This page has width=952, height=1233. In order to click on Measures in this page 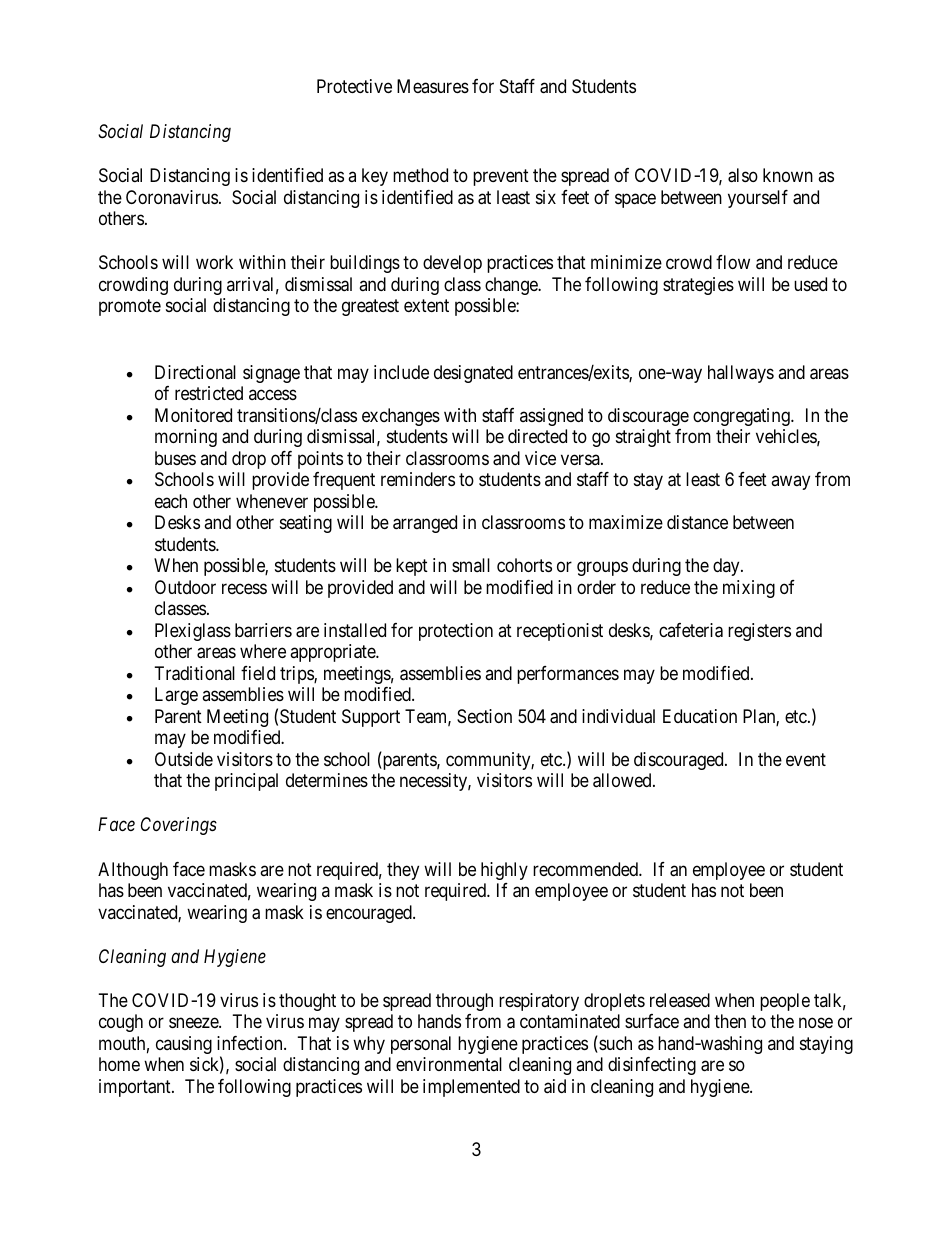, I will do `click(433, 86)`.
